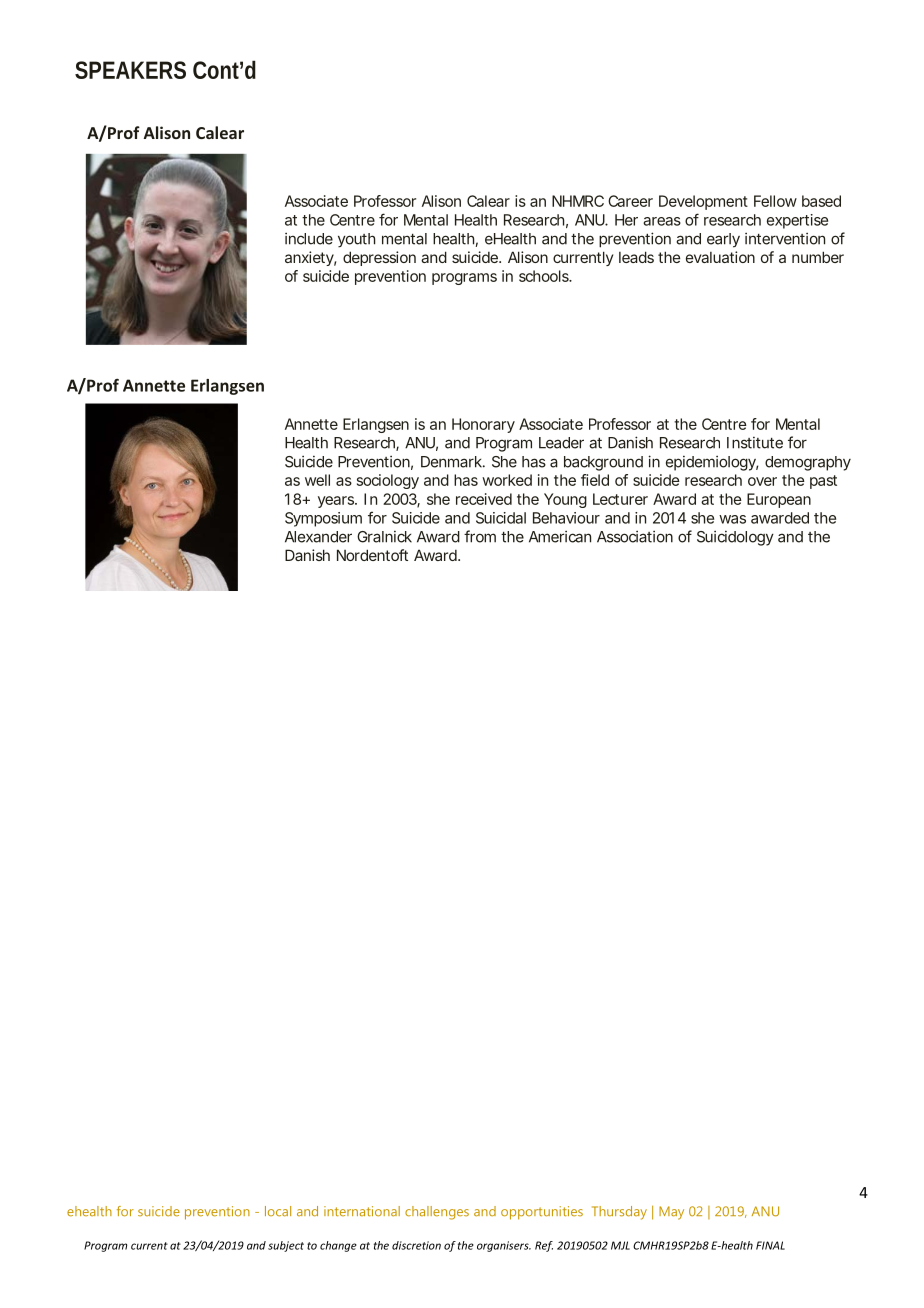  What do you see at coordinates (732, 519) in the screenshot?
I see `was` at bounding box center [732, 519].
